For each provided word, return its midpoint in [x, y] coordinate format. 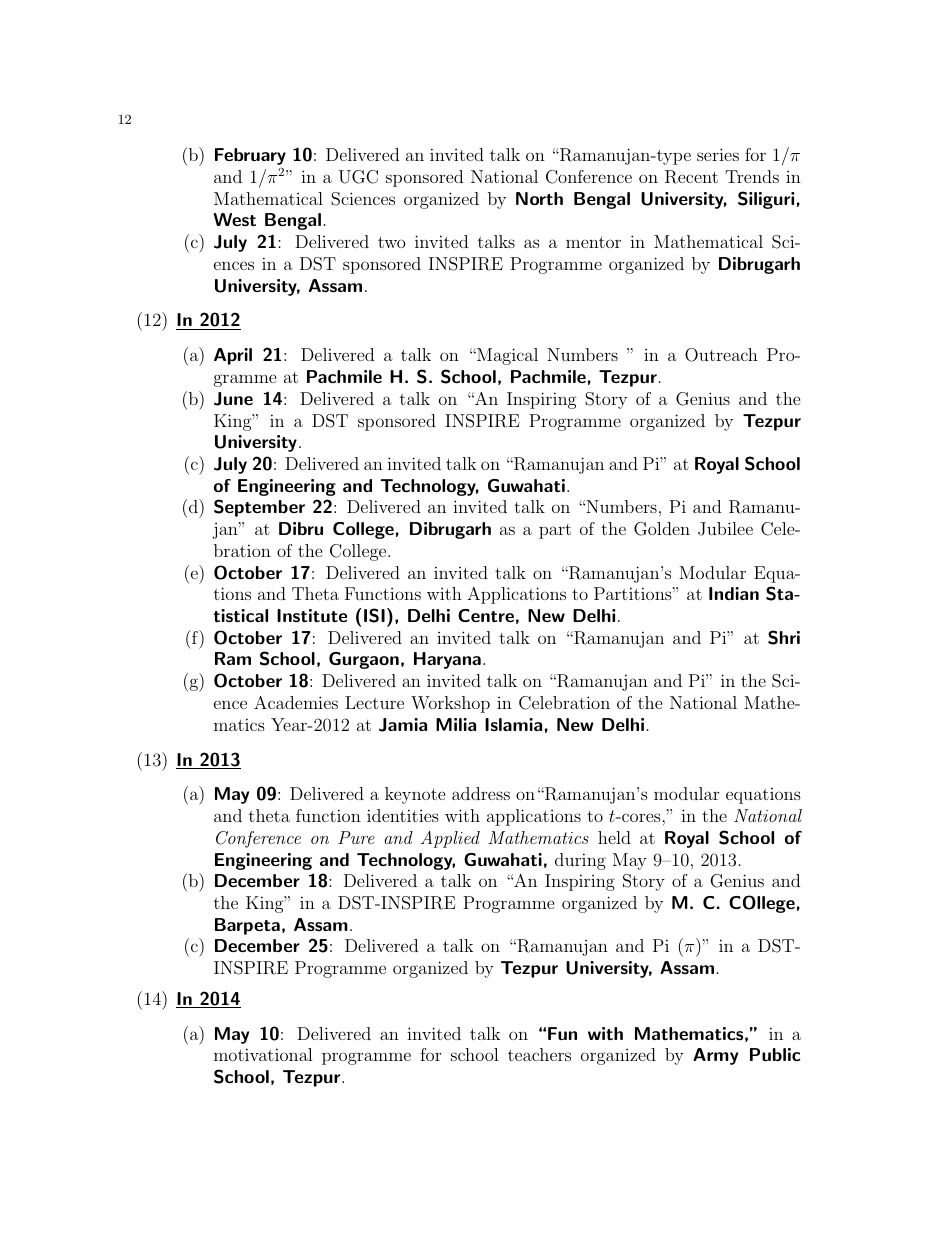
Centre [486, 615]
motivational [263, 1054]
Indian [734, 593]
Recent [691, 177]
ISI [374, 615]
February [250, 156]
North [539, 198]
